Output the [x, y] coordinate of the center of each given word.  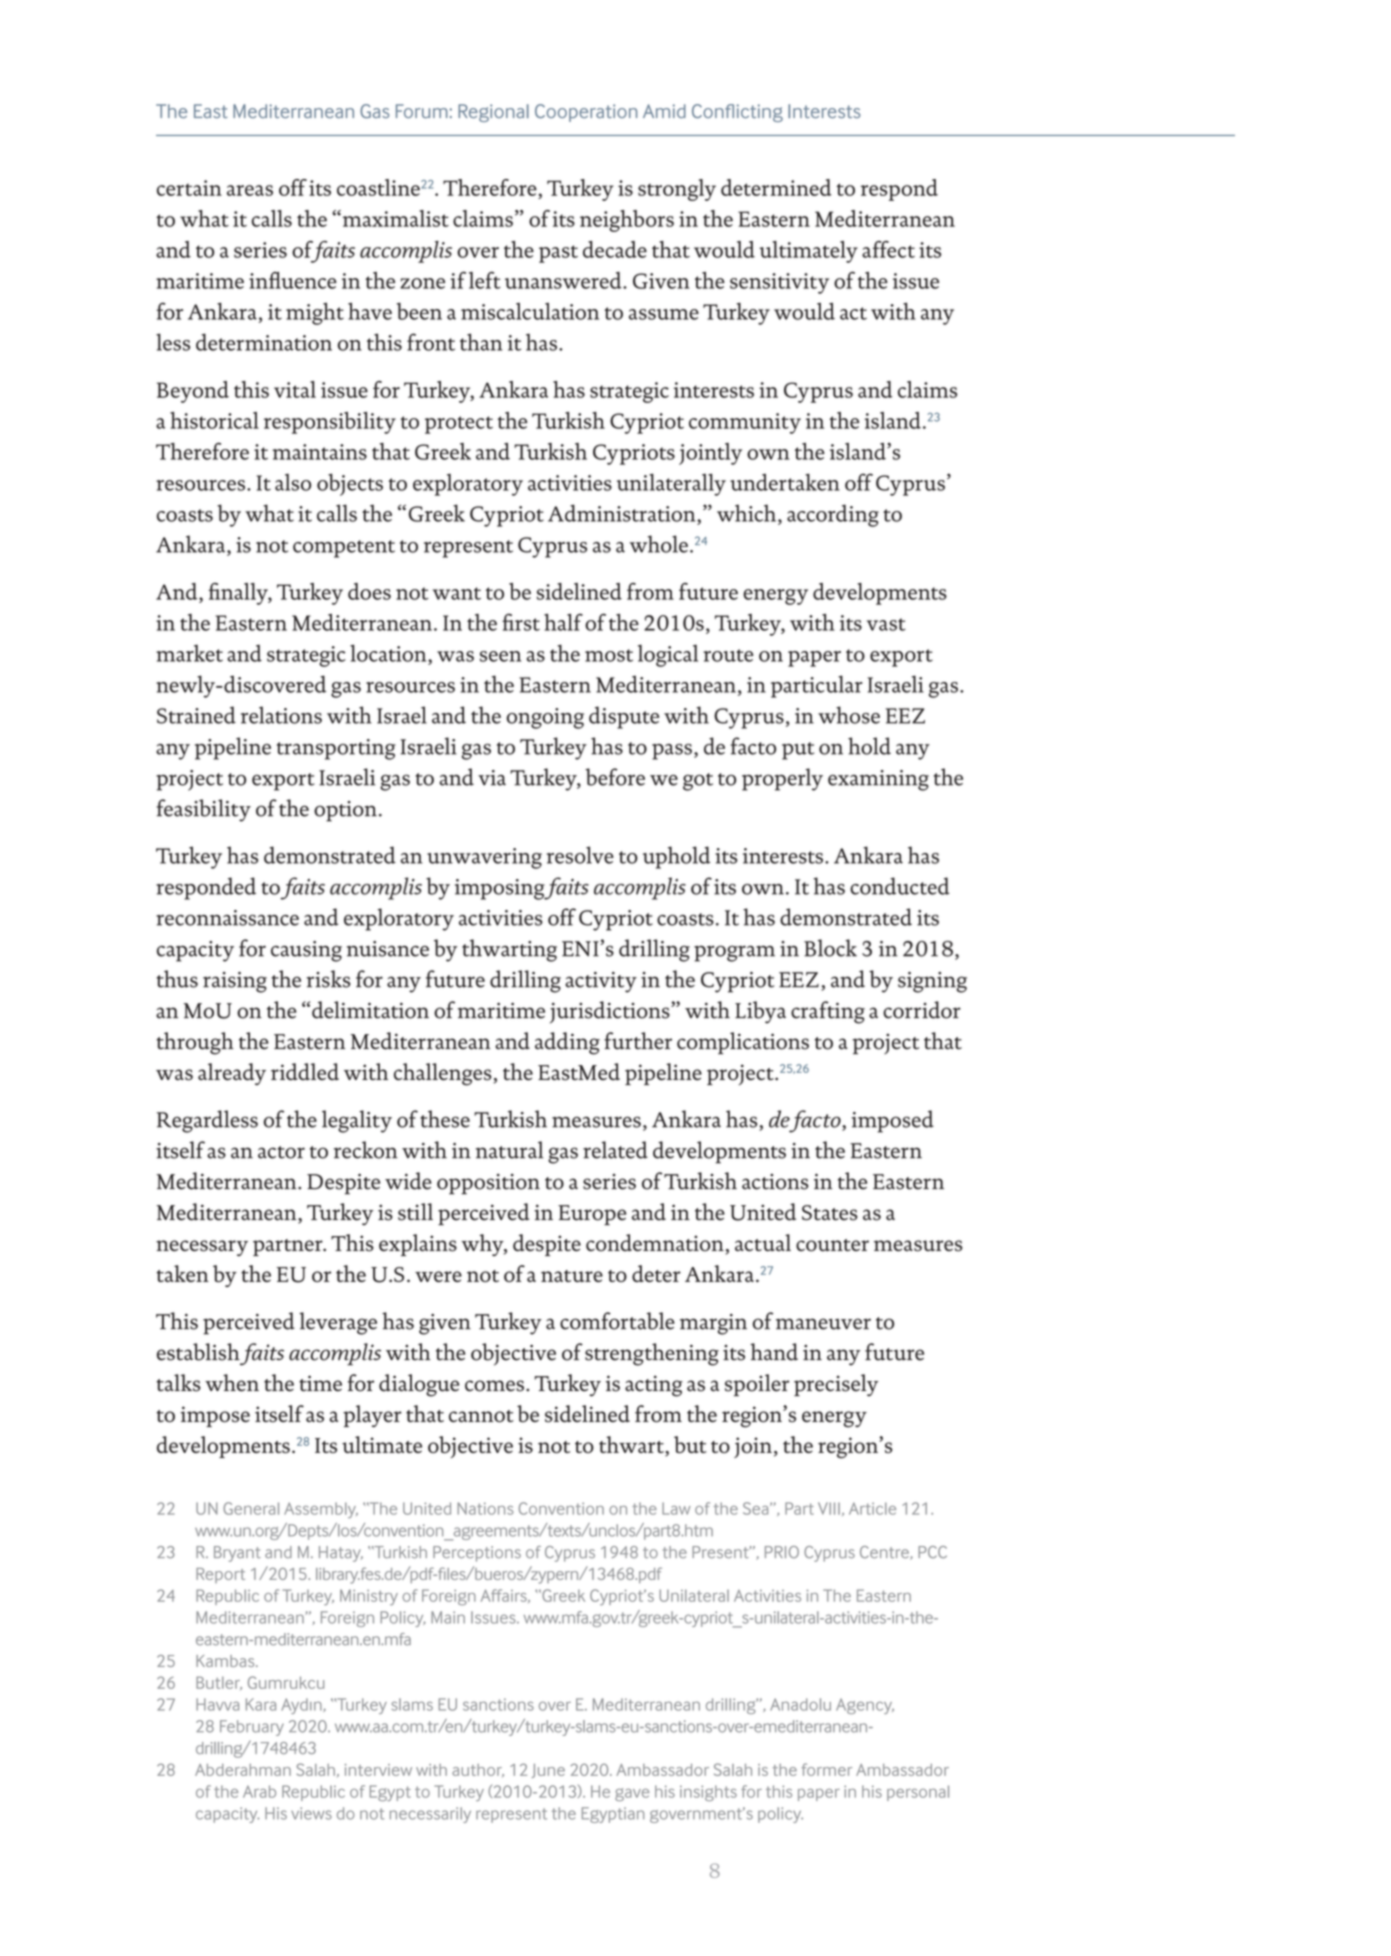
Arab [259, 1791]
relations [281, 715]
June [548, 1771]
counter [832, 1245]
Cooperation [586, 113]
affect [888, 249]
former [827, 1769]
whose [849, 715]
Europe [592, 1215]
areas [250, 190]
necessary [202, 1248]
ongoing [545, 718]
